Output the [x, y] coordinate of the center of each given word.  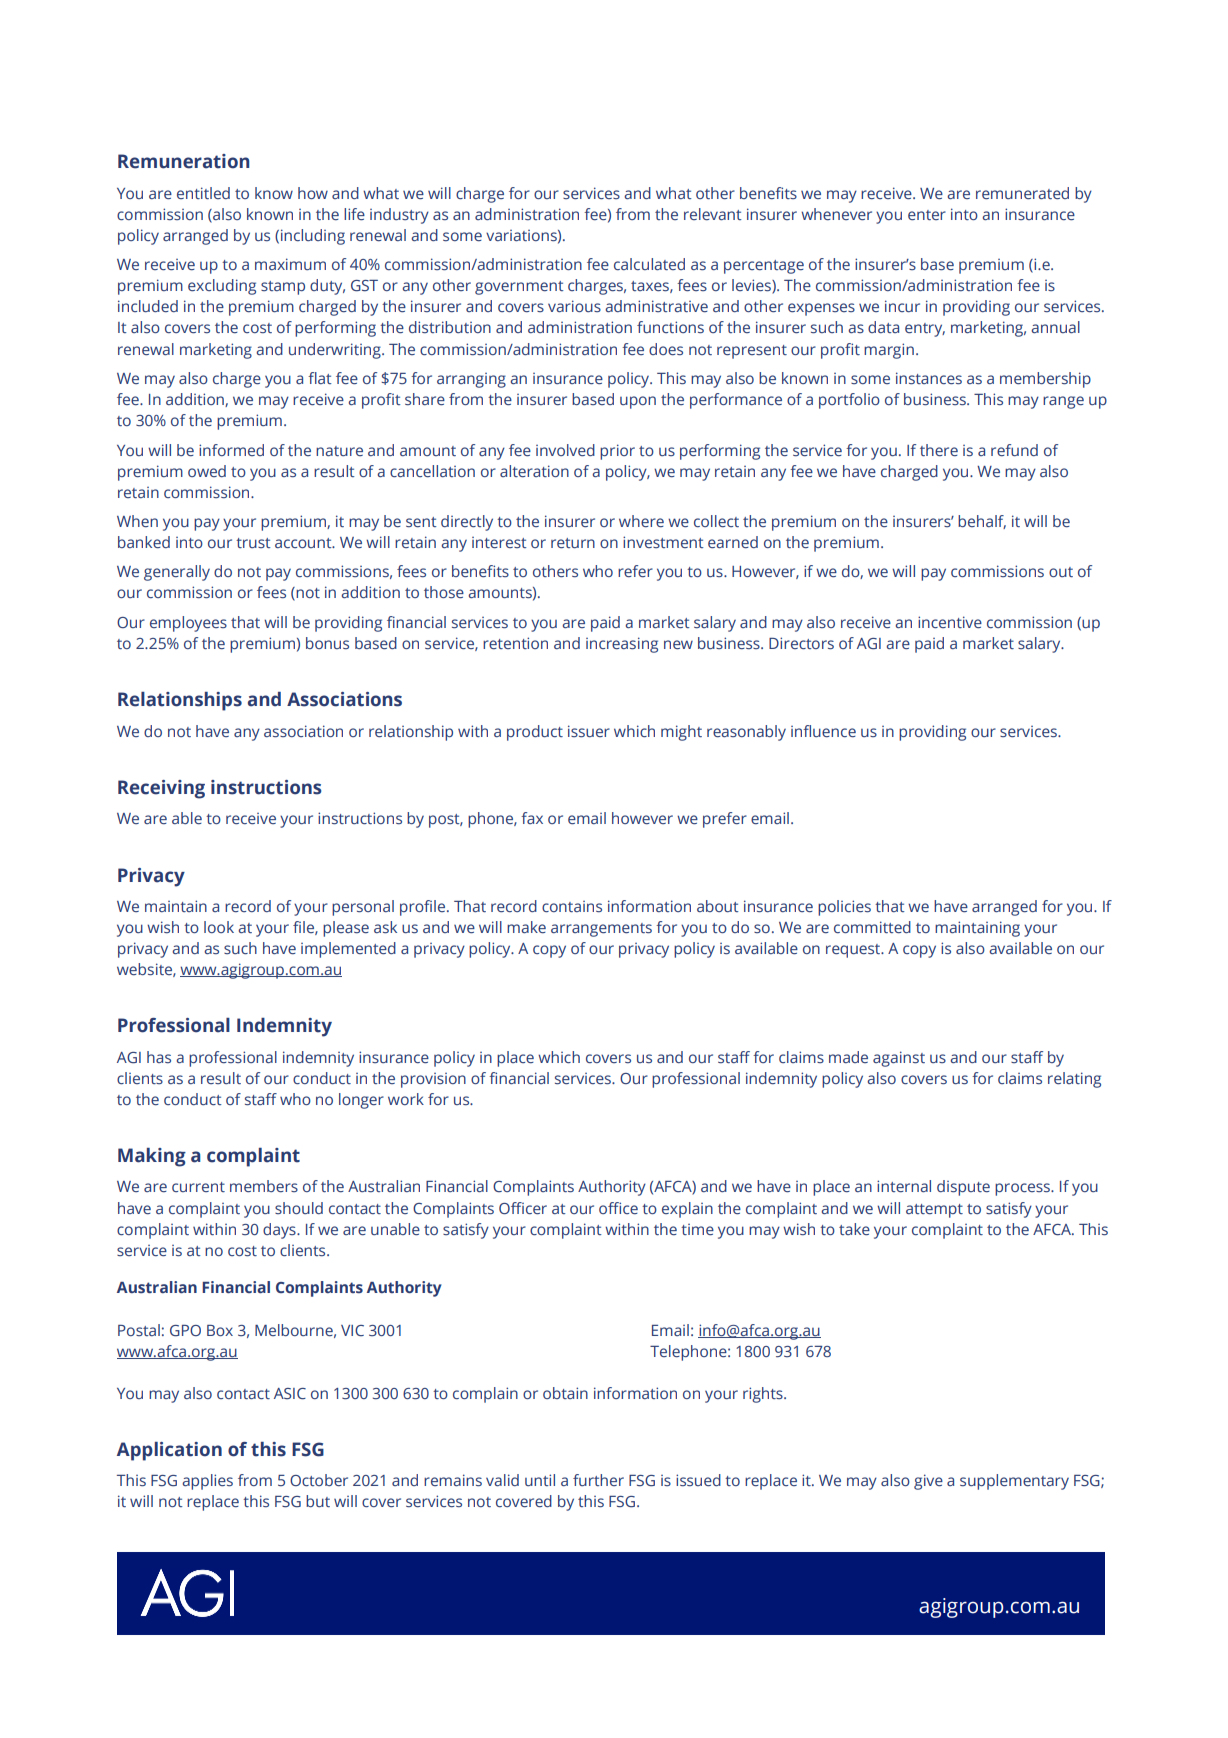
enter [927, 215]
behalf [982, 522]
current [198, 1187]
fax [532, 818]
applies [207, 1482]
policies [844, 908]
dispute [963, 1188]
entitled [203, 193]
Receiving [161, 789]
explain [687, 1210]
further [598, 1480]
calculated [649, 264]
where [641, 521]
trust [253, 543]
